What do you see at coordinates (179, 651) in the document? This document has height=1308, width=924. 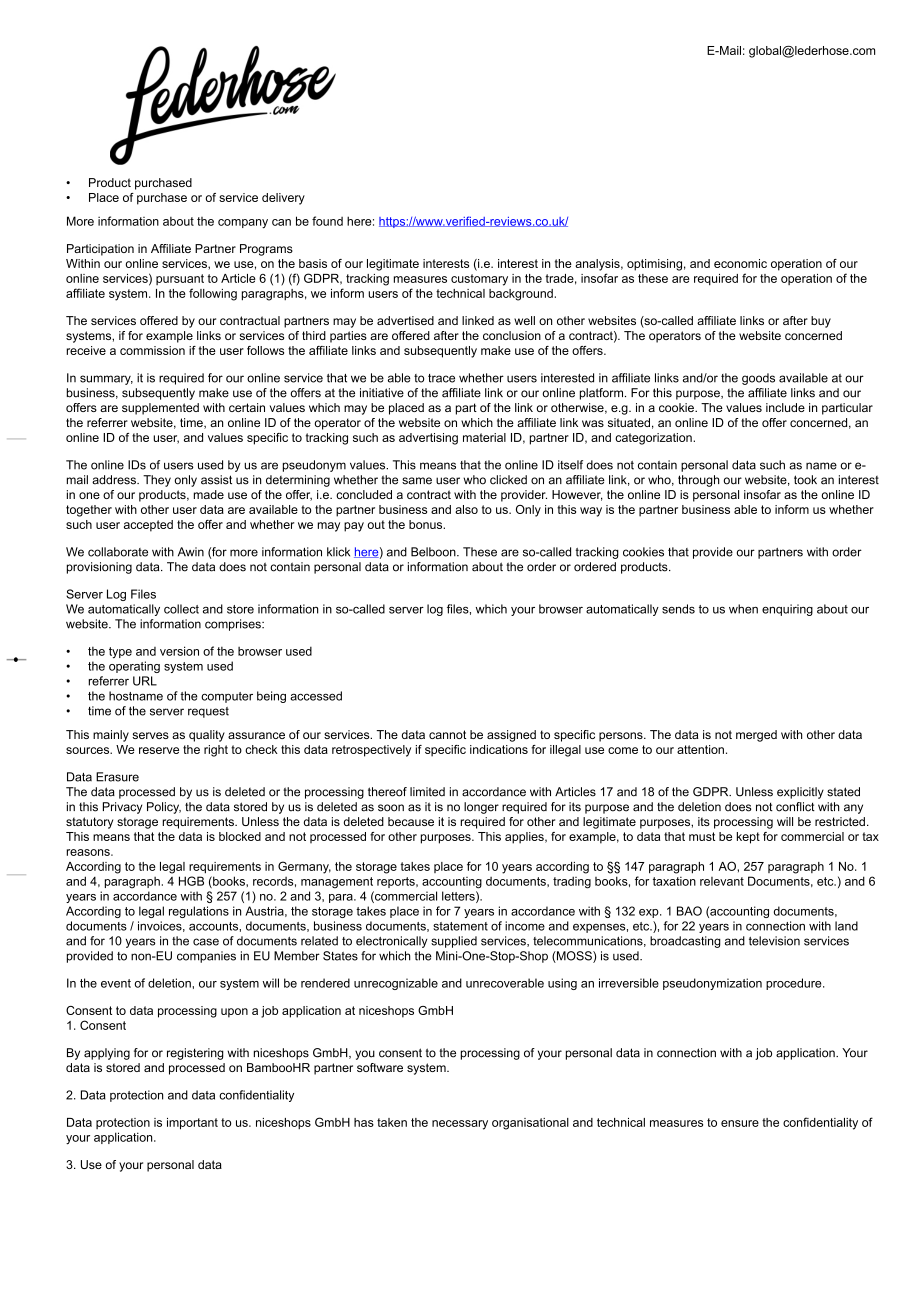 I see `version` at bounding box center [179, 651].
